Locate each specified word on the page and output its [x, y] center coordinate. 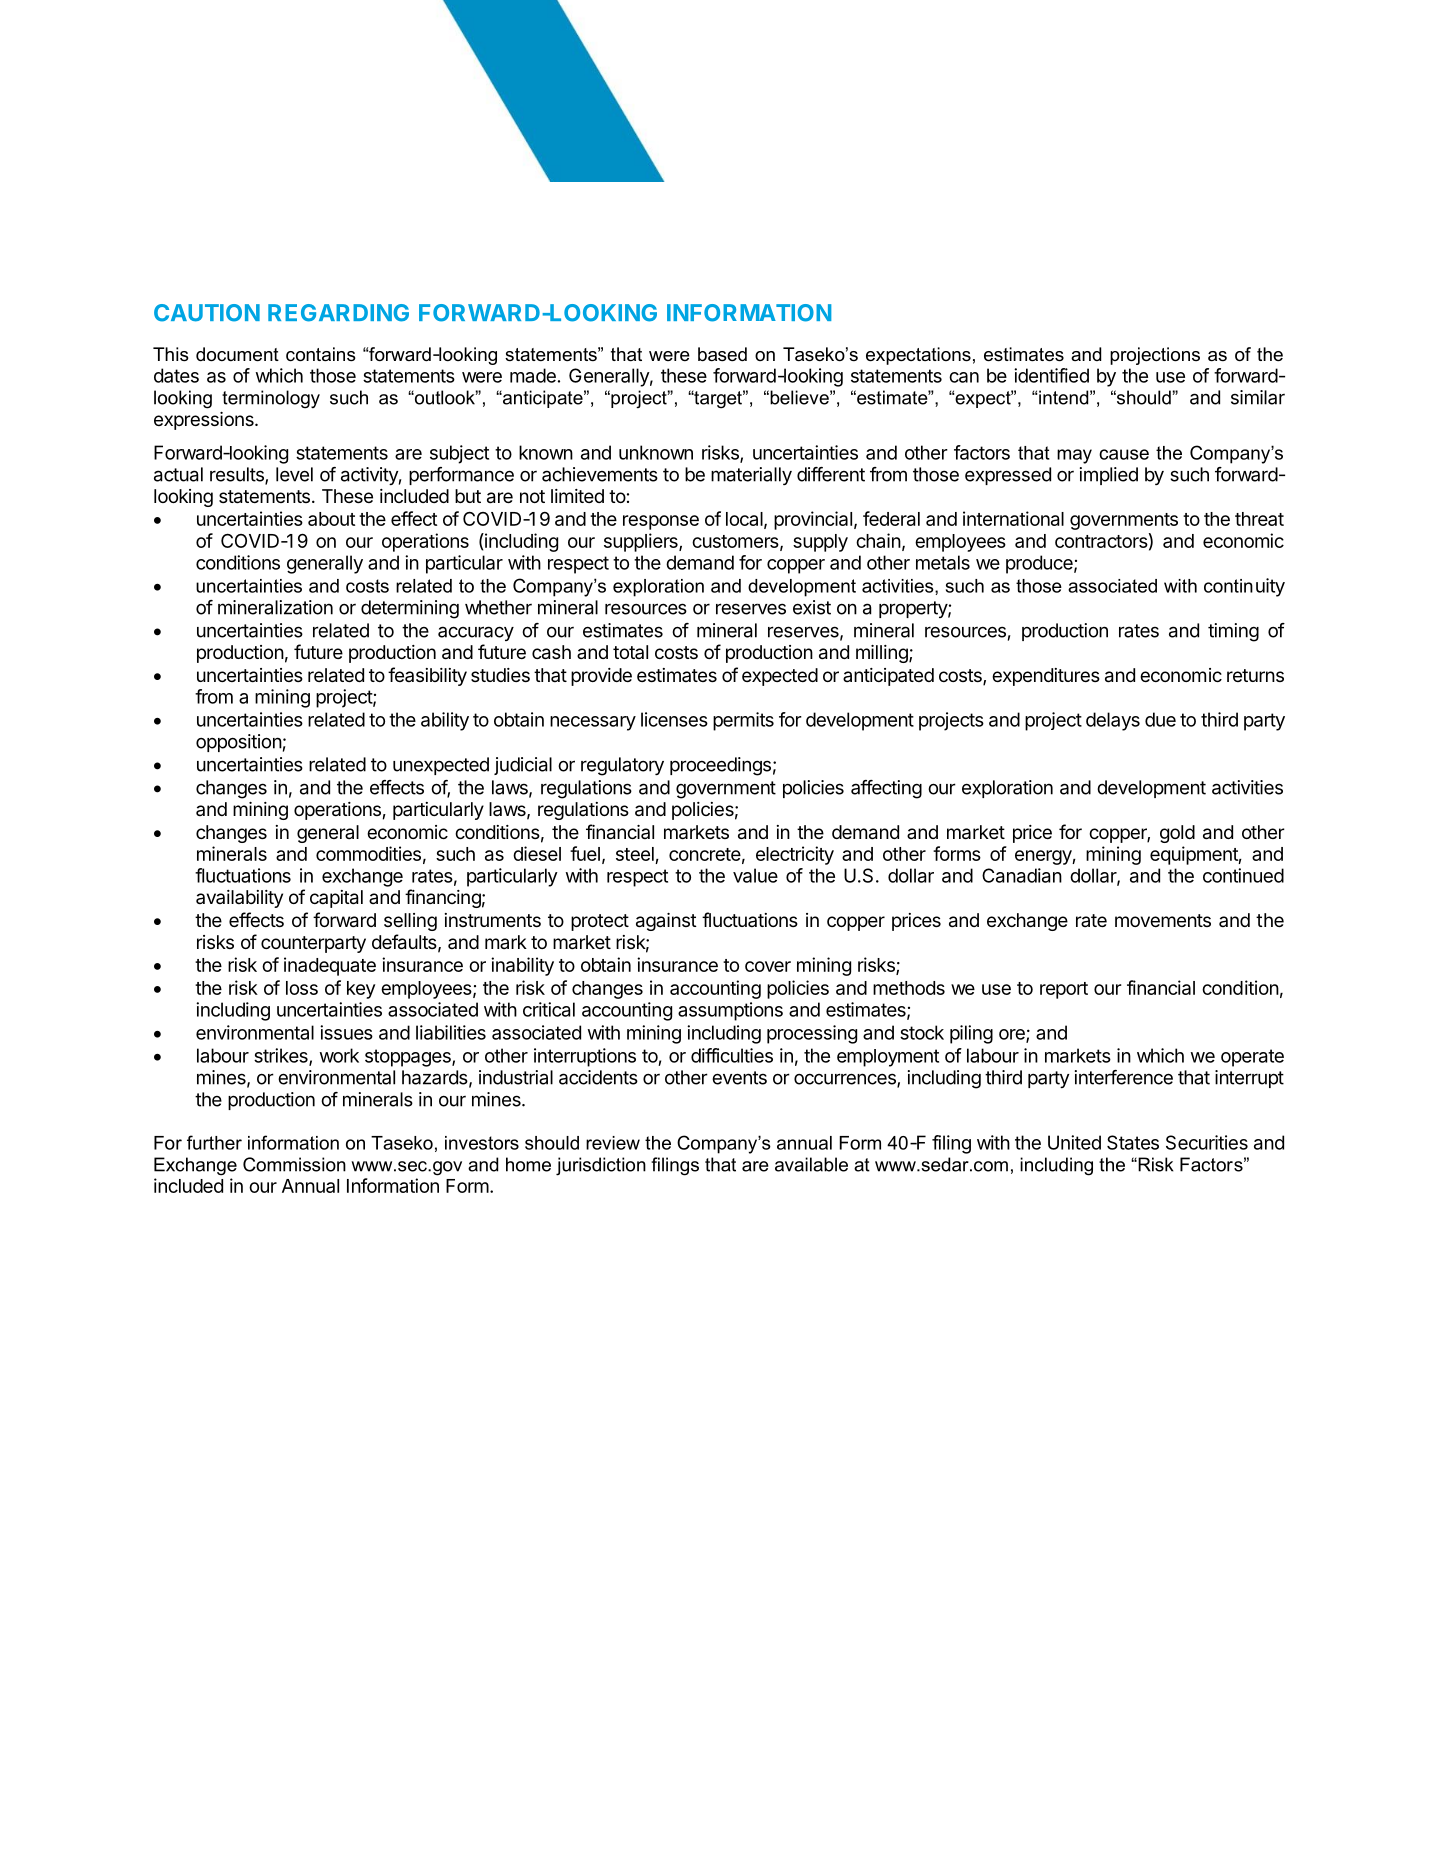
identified [1051, 375]
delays [1113, 721]
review [613, 1143]
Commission [294, 1164]
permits [743, 721]
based [722, 354]
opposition [239, 743]
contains [321, 354]
